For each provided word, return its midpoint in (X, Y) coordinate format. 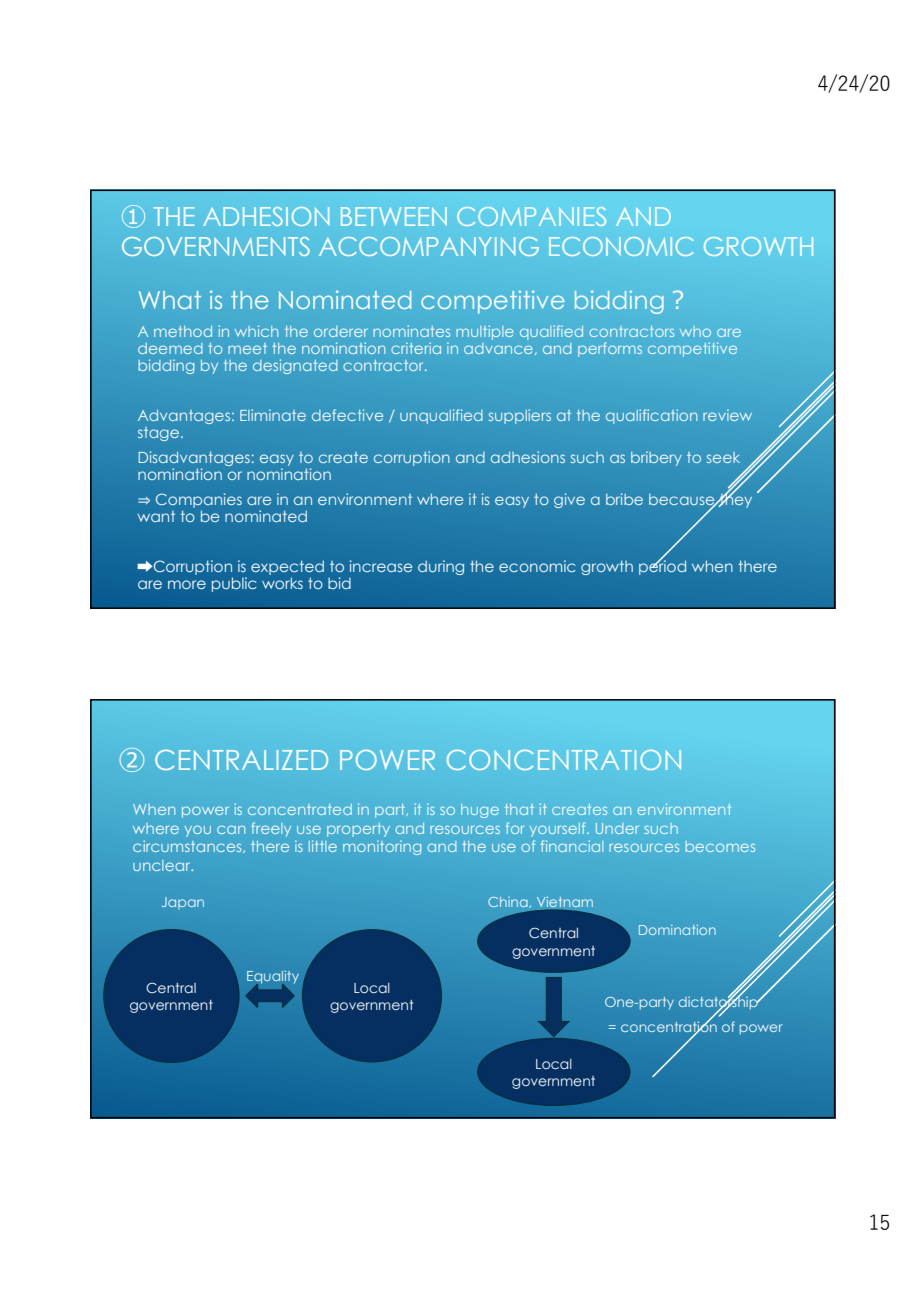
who (695, 331)
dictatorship (719, 1003)
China (509, 902)
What (170, 300)
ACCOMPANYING (429, 246)
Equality (273, 978)
